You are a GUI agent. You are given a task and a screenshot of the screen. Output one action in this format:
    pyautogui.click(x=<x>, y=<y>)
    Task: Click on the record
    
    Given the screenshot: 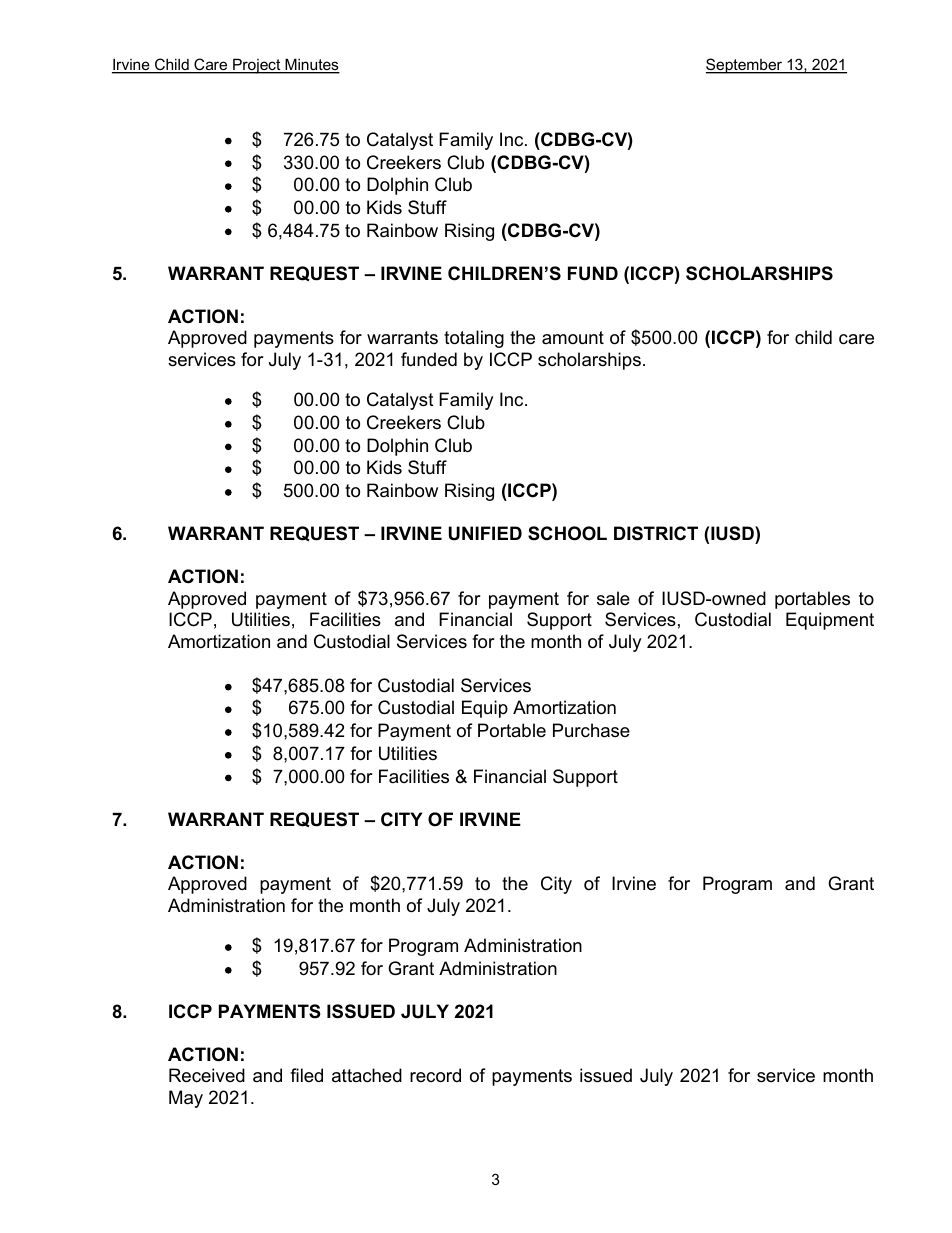 What is the action you would take?
    pyautogui.click(x=435, y=1075)
